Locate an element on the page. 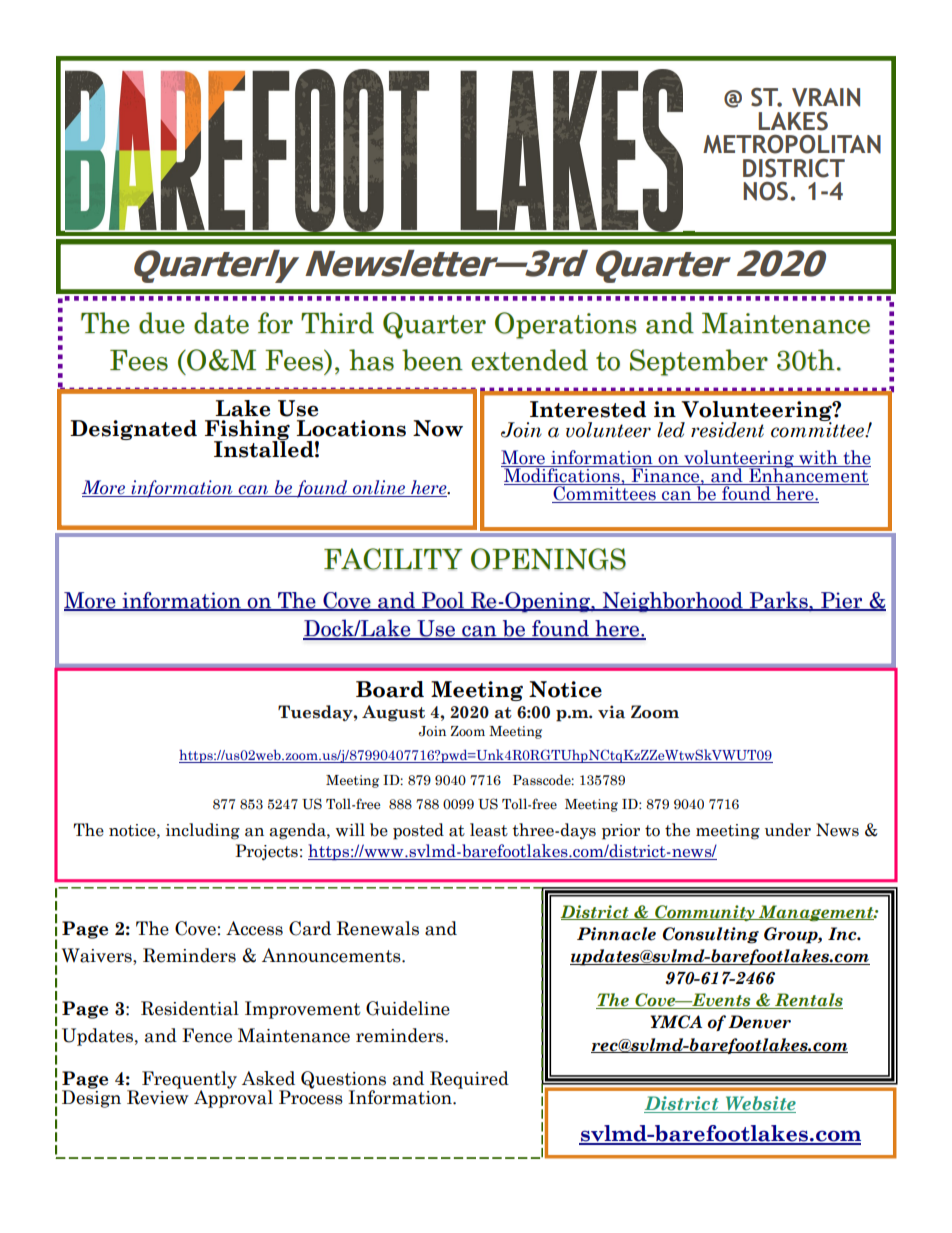  Operations is located at coordinates (566, 325).
